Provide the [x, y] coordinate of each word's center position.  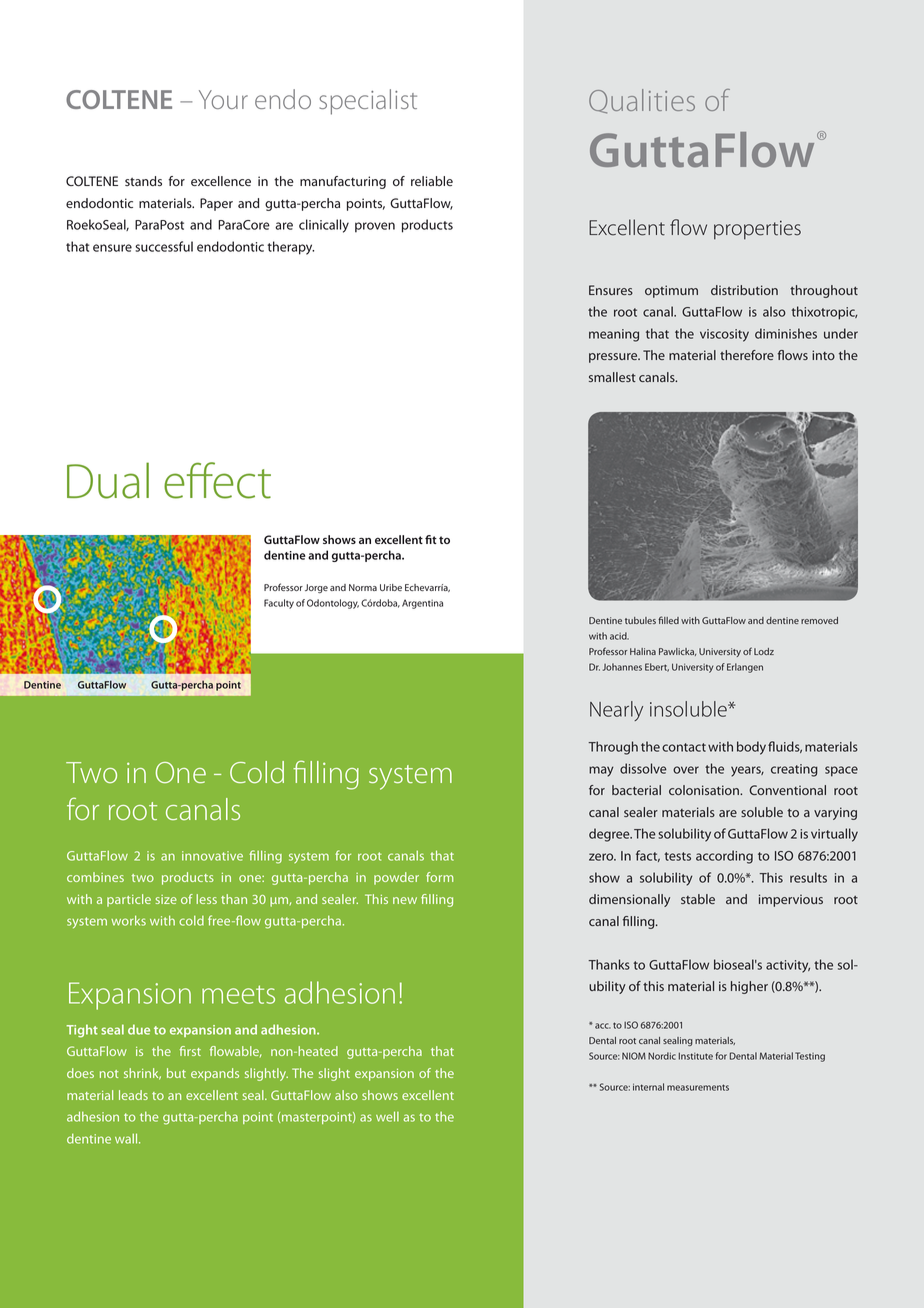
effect [217, 480]
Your [223, 99]
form [439, 877]
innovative [212, 856]
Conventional [787, 790]
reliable [432, 181]
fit [431, 539]
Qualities [642, 101]
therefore [747, 355]
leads [133, 1095]
